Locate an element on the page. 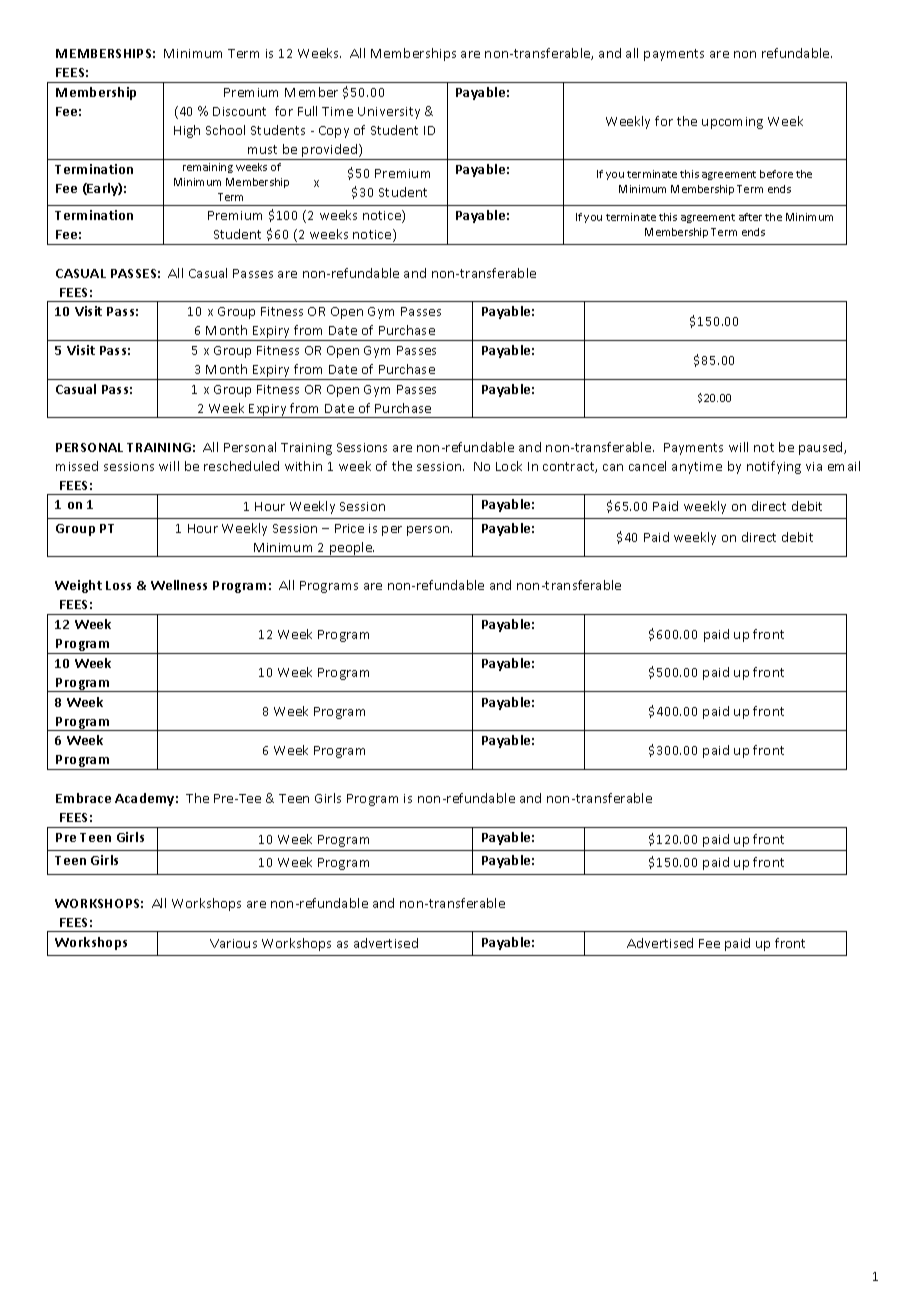  Price is located at coordinates (349, 528).
